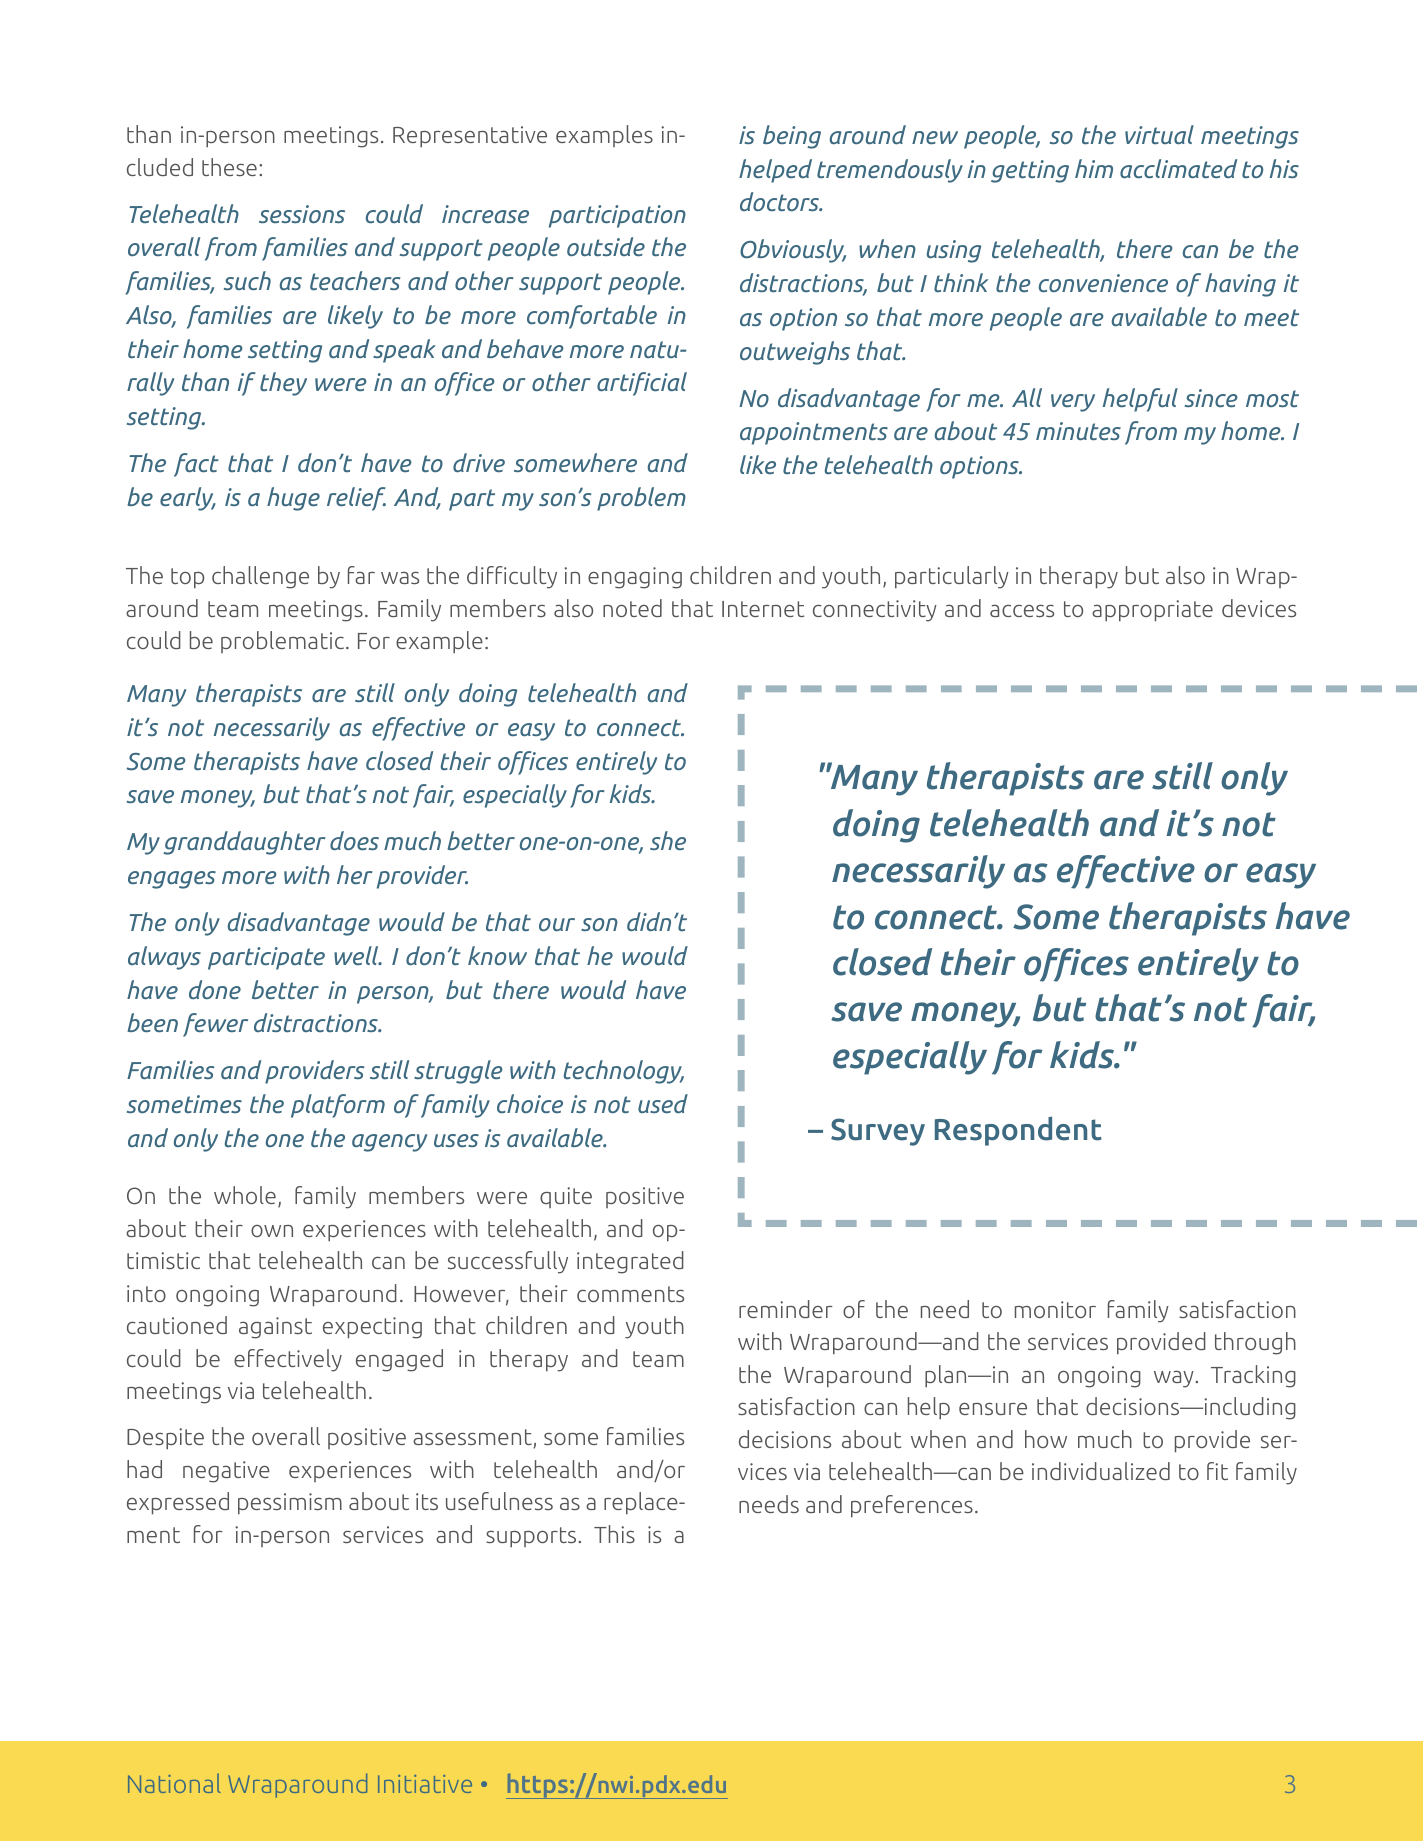  I want to click on own, so click(272, 1231).
